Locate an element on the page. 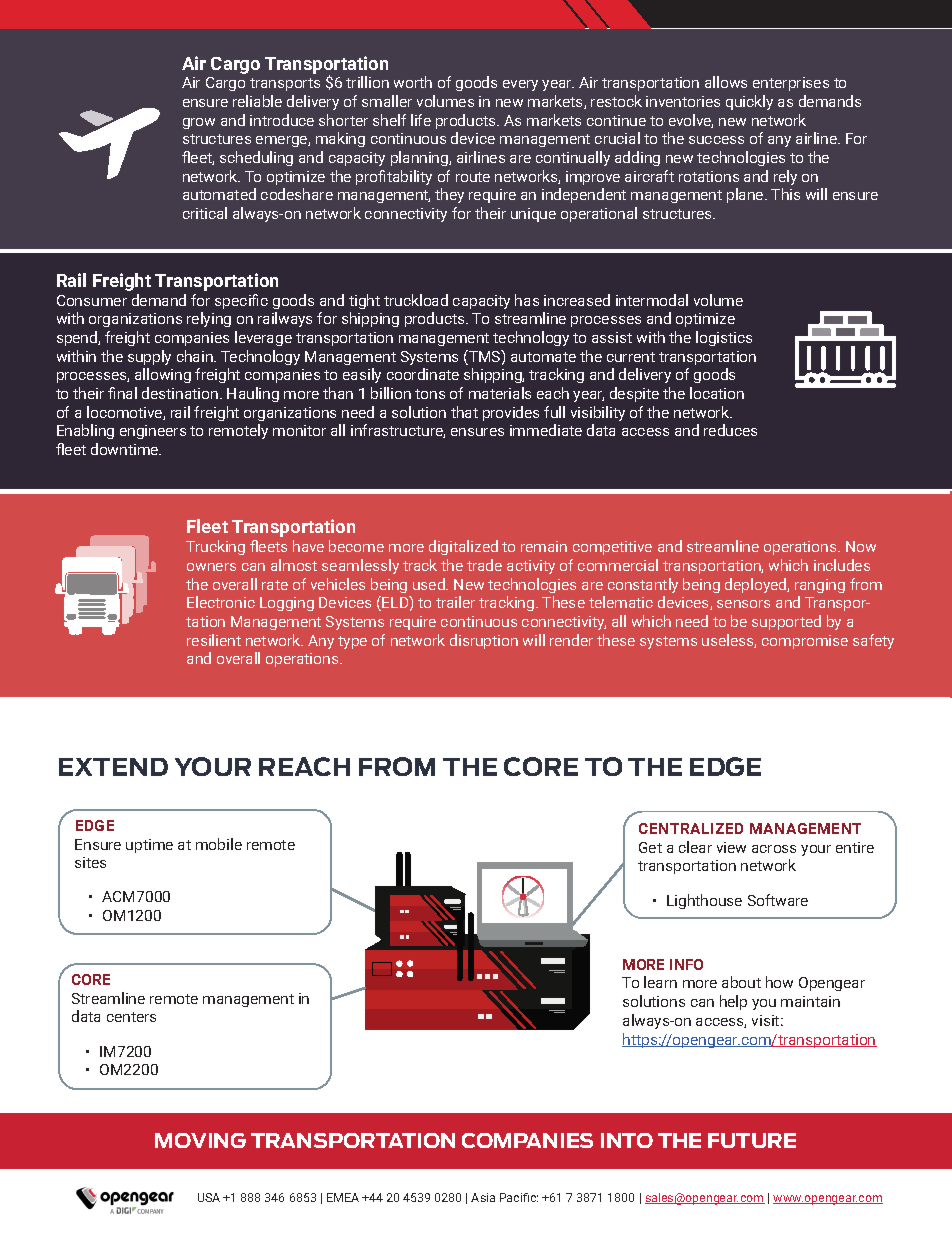 This document has height=1233, width=952. across is located at coordinates (774, 849).
